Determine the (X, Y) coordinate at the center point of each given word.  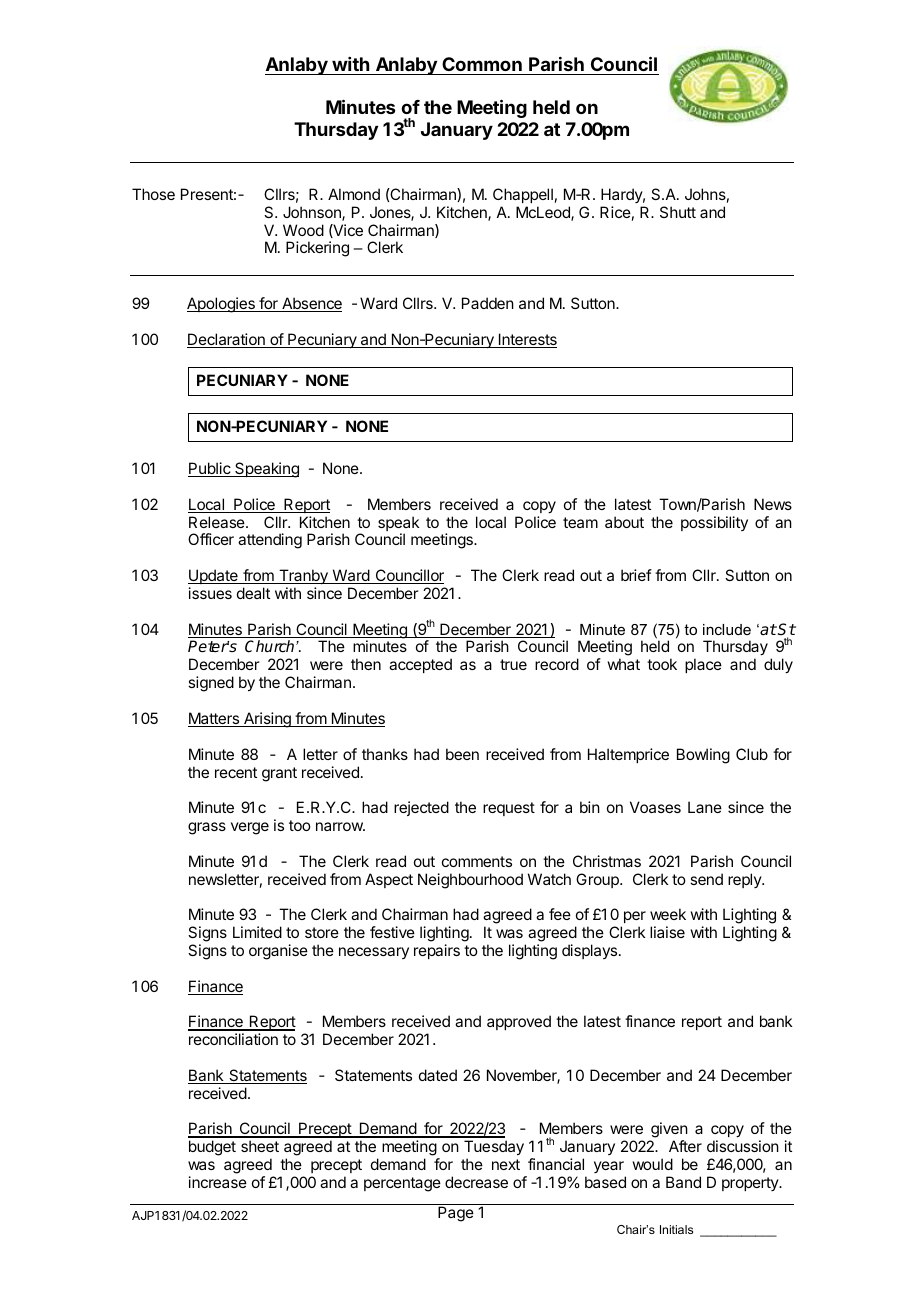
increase (218, 1182)
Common (482, 66)
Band (683, 1182)
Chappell (523, 195)
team (580, 522)
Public (210, 469)
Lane (705, 807)
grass (207, 828)
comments (477, 861)
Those (153, 194)
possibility (714, 523)
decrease (476, 1182)
